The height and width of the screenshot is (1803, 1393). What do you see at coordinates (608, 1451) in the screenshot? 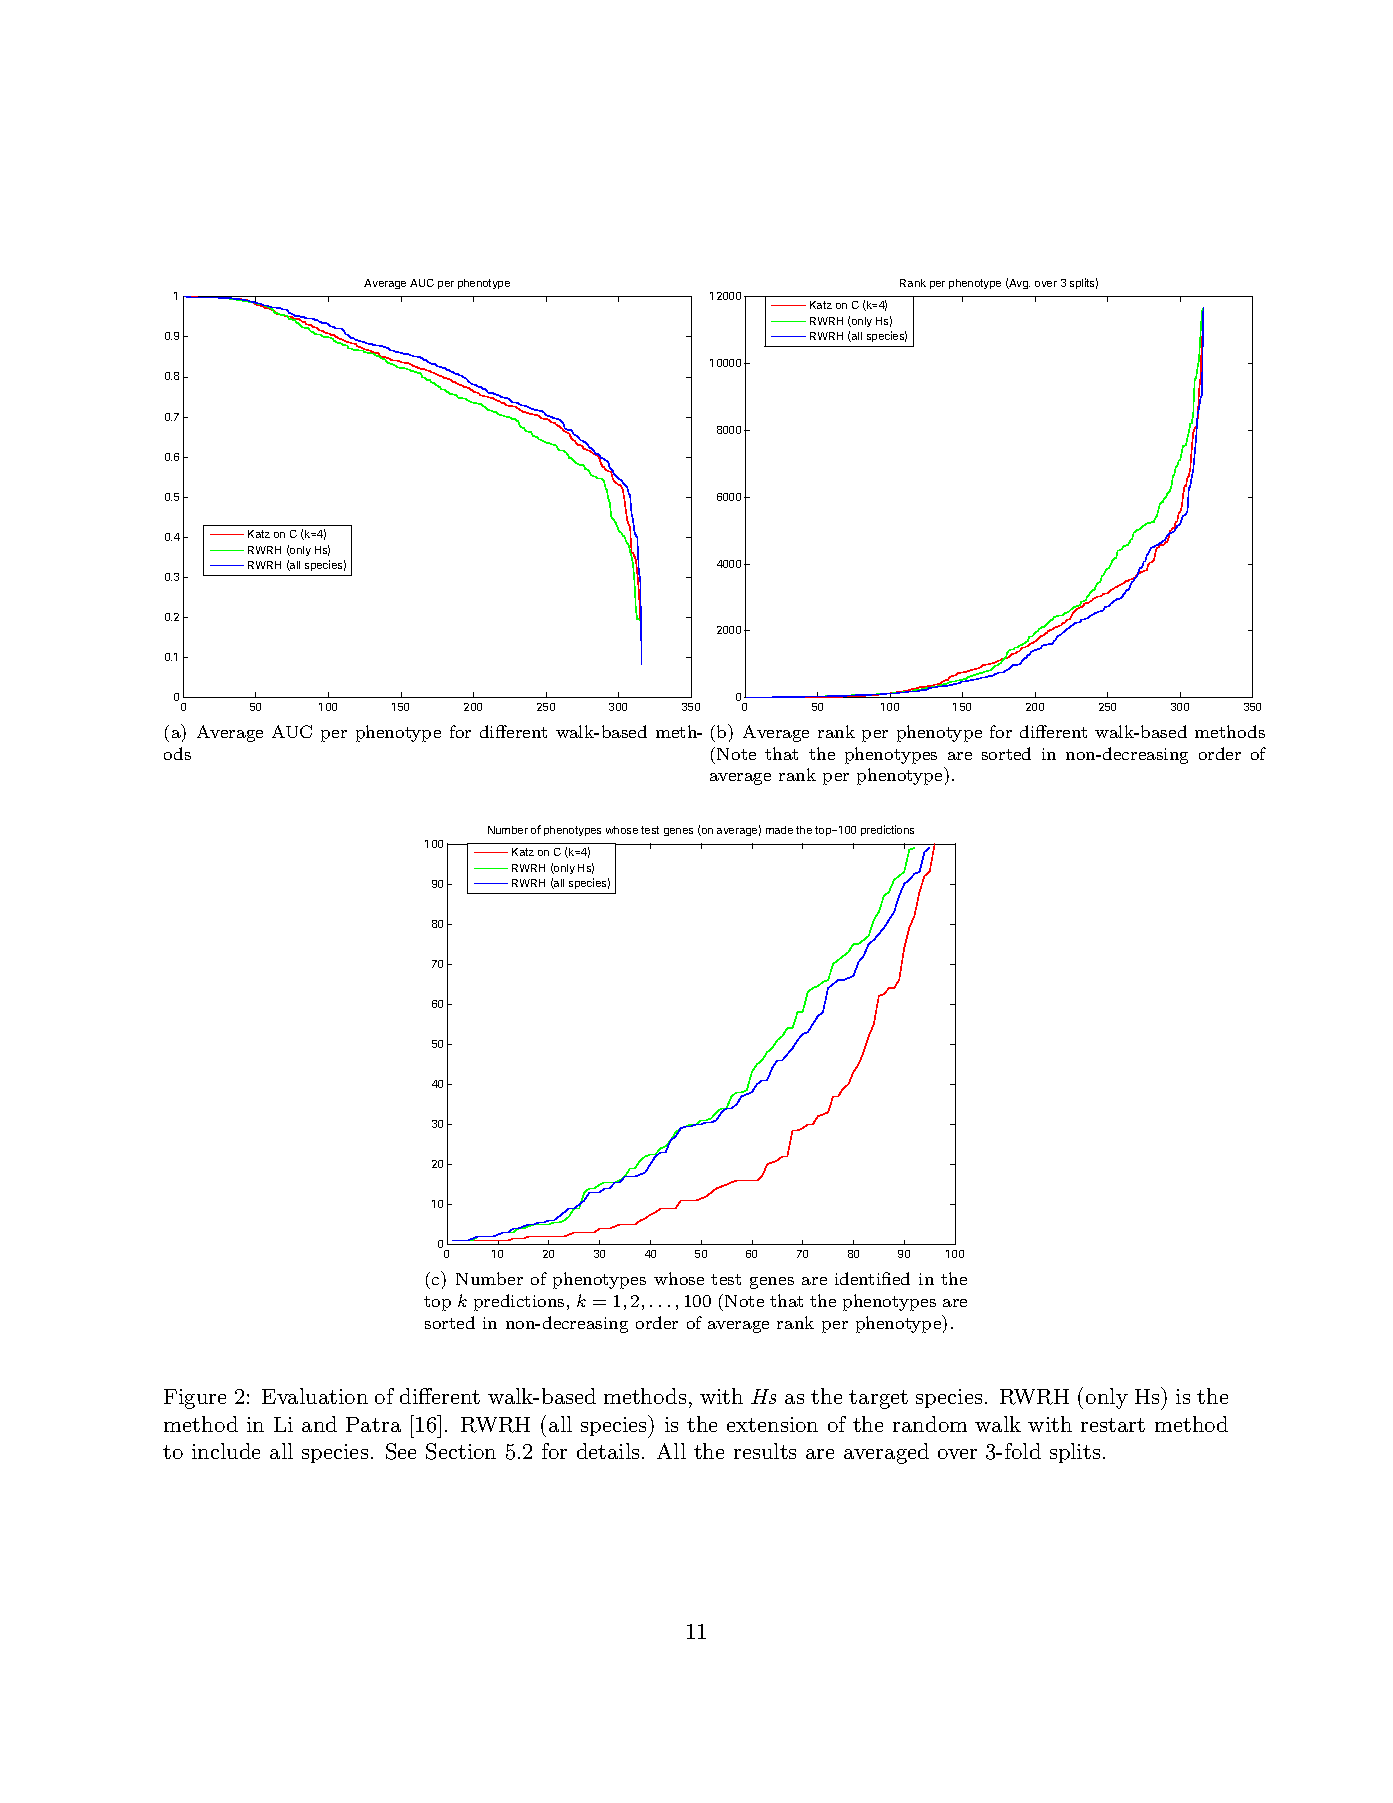
I see `details` at bounding box center [608, 1451].
